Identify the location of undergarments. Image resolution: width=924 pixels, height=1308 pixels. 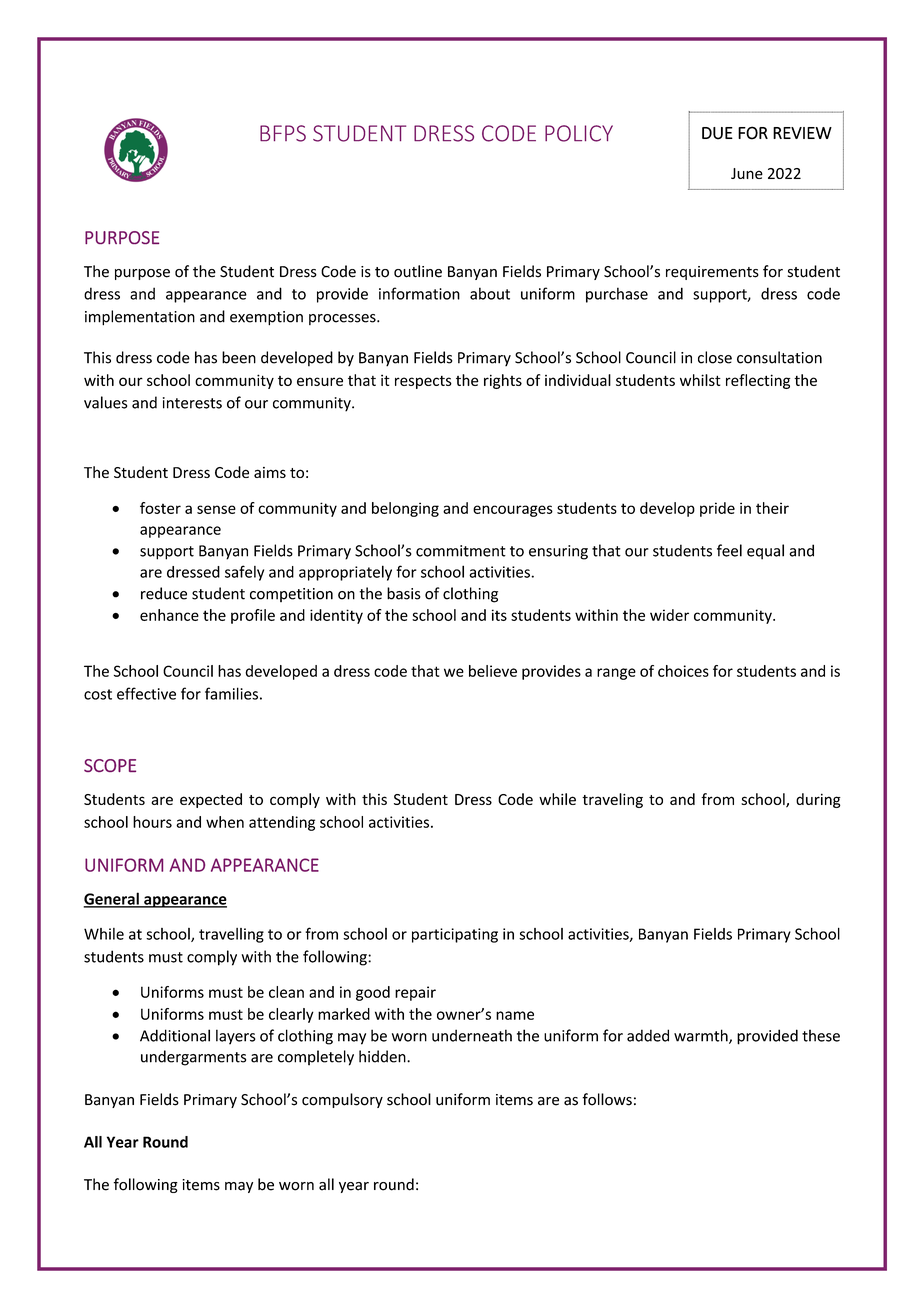
(193, 1058).
